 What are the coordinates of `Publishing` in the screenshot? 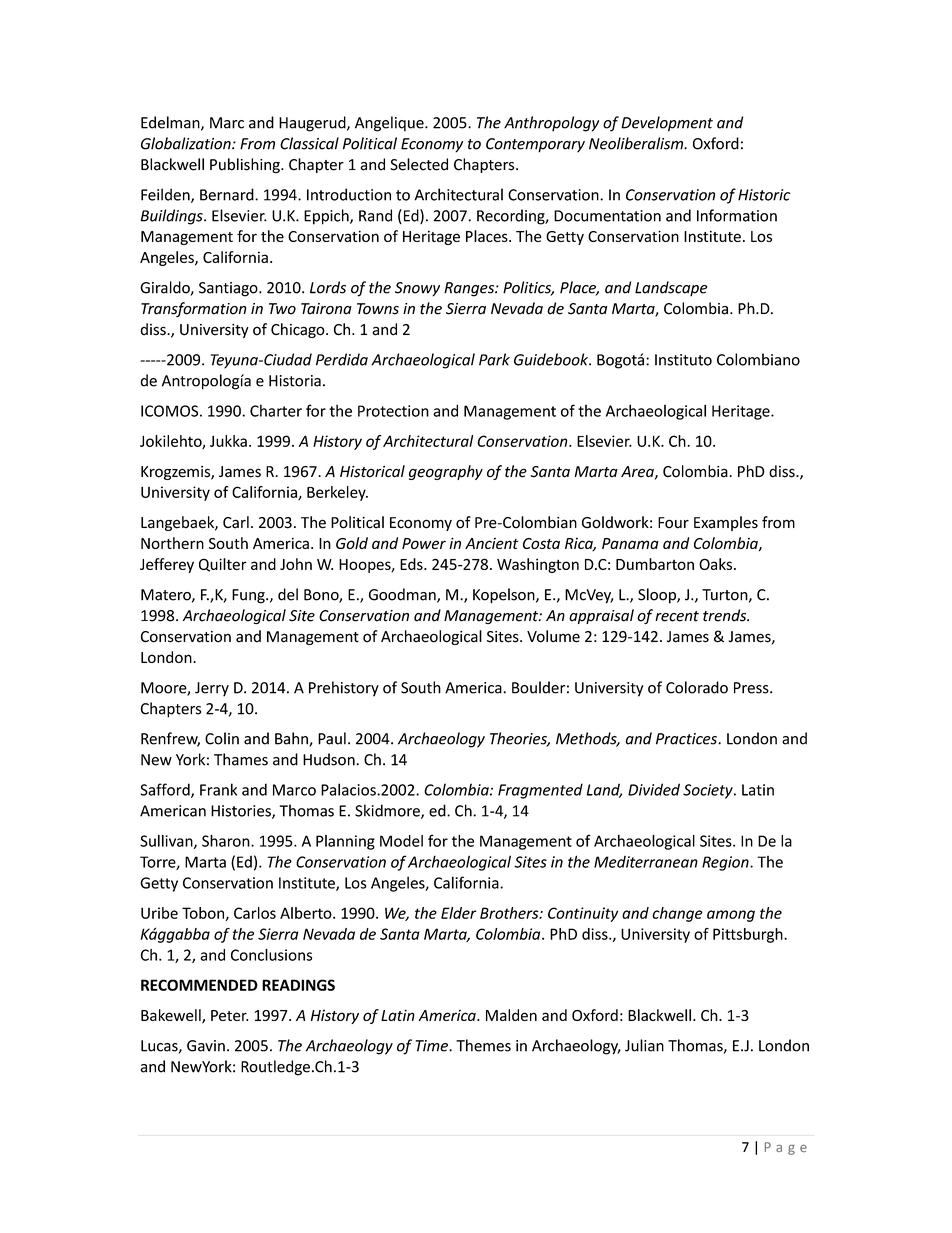 It's located at (246, 165).
